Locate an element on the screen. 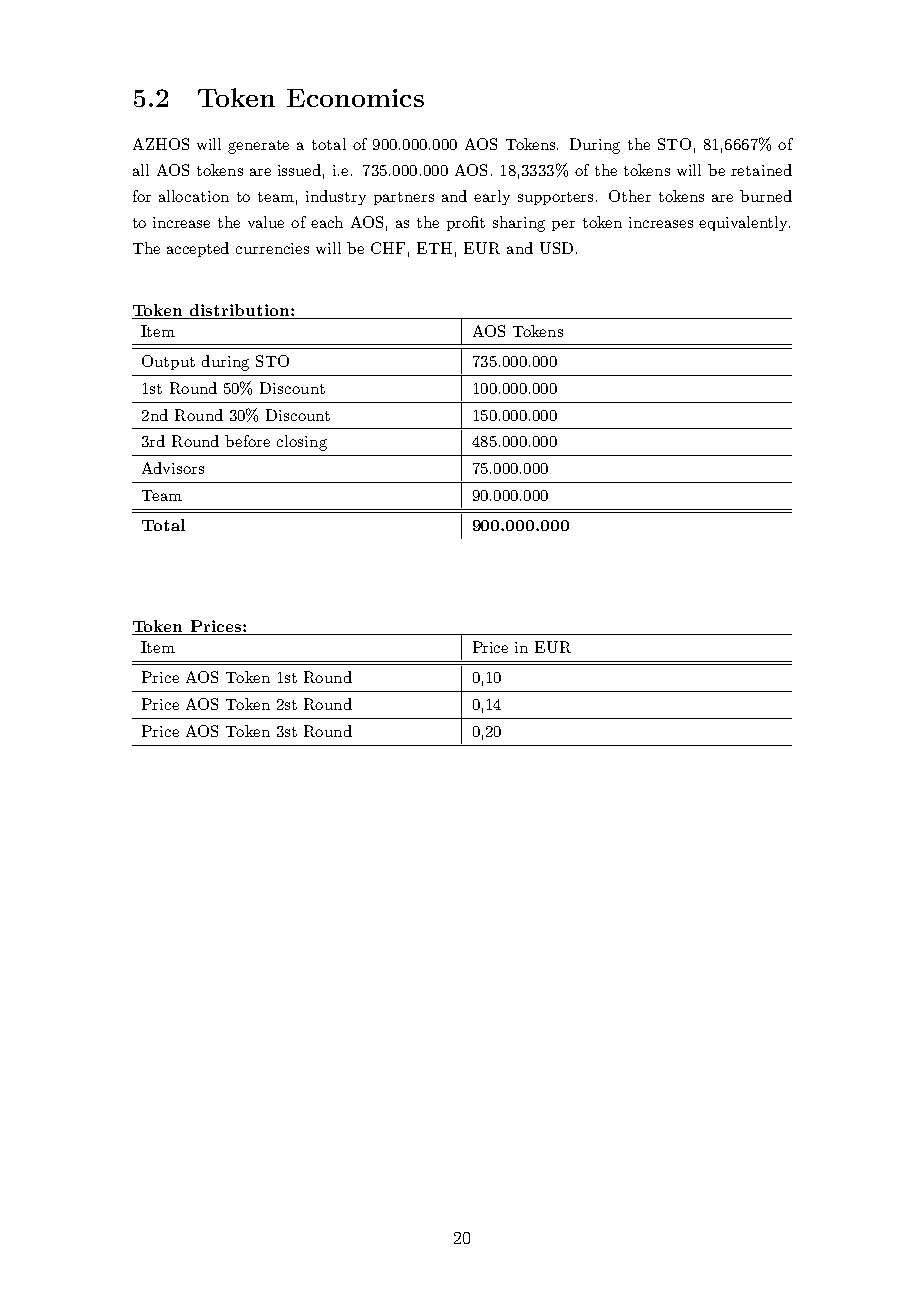 This screenshot has height=1308, width=924. CHF is located at coordinates (388, 248).
